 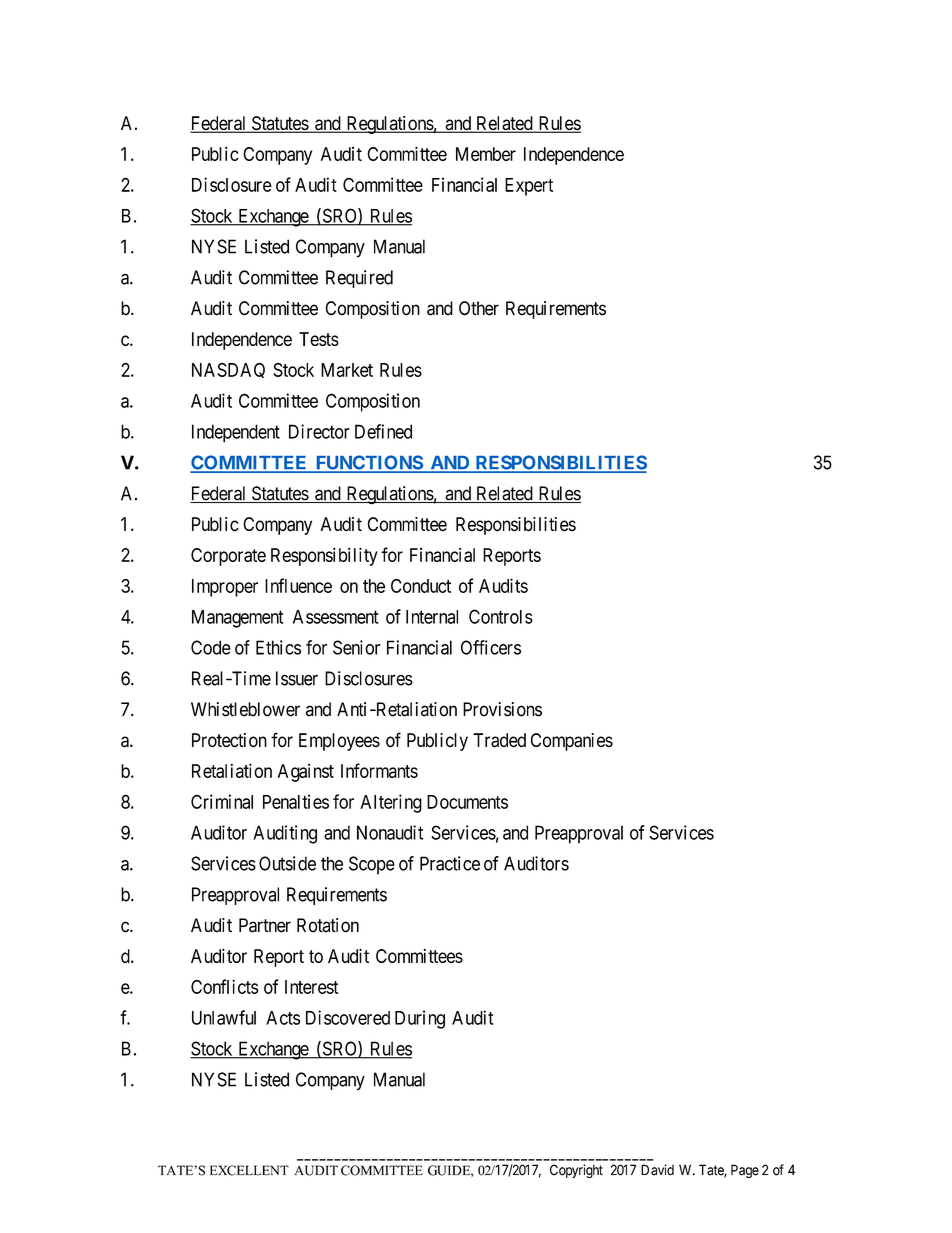 What do you see at coordinates (420, 1019) in the page?
I see `During` at bounding box center [420, 1019].
